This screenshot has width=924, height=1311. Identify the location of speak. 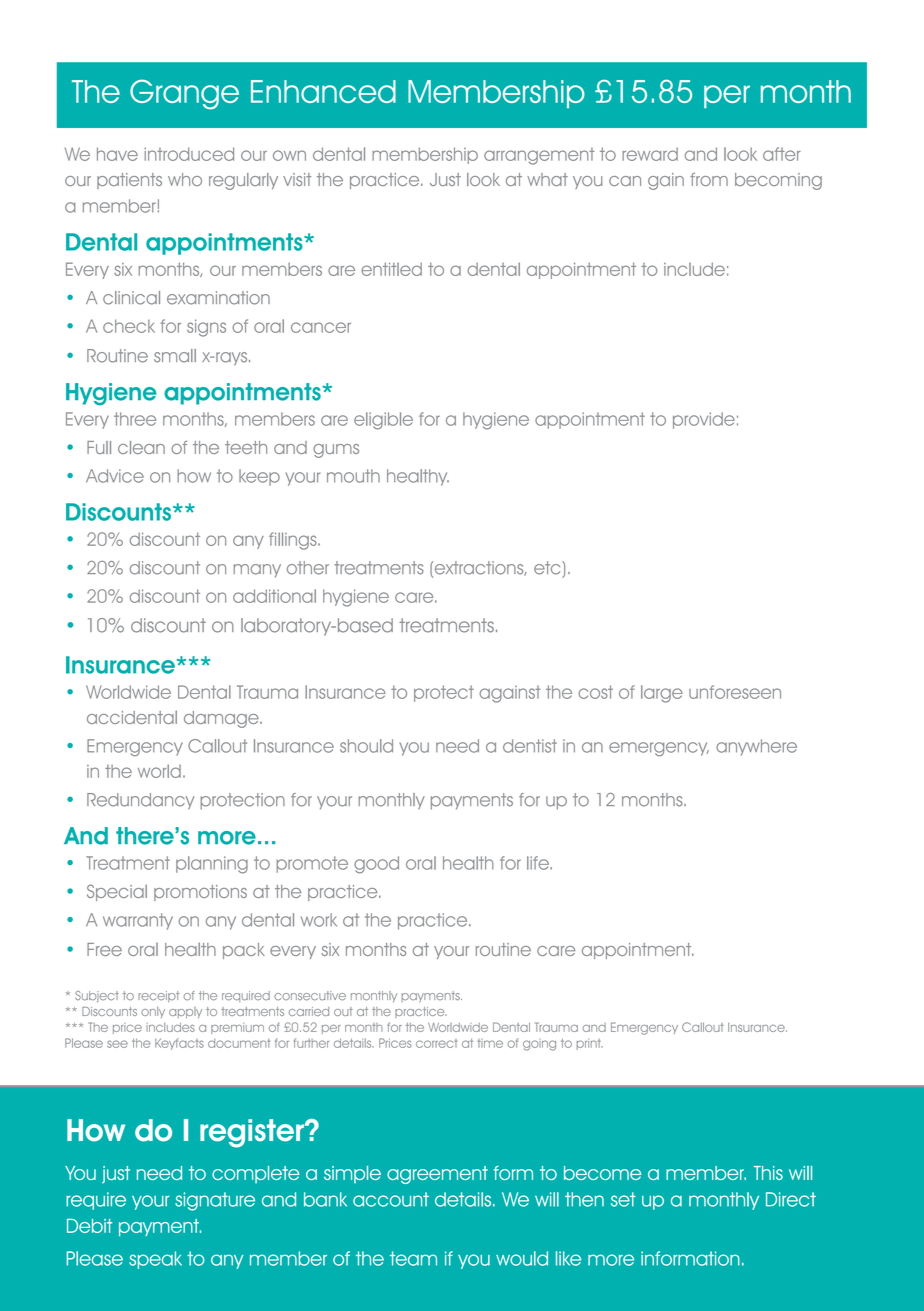
(155, 1260).
